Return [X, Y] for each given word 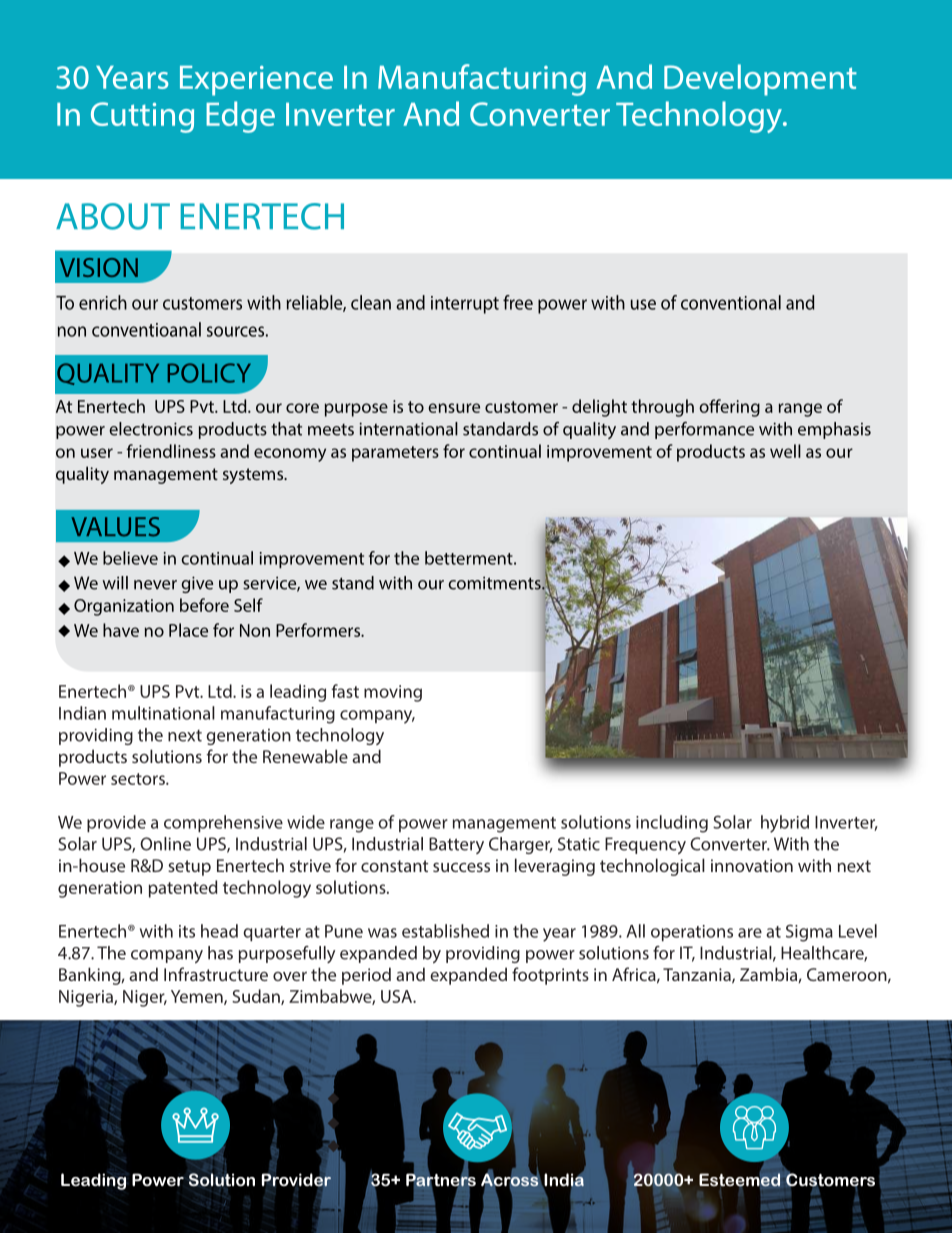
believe [130, 558]
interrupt [465, 305]
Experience [256, 81]
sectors [139, 779]
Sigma [809, 933]
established [445, 931]
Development [760, 80]
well [785, 451]
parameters [395, 454]
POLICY [209, 373]
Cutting [142, 117]
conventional [731, 302]
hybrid [785, 824]
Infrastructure [216, 974]
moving [393, 693]
